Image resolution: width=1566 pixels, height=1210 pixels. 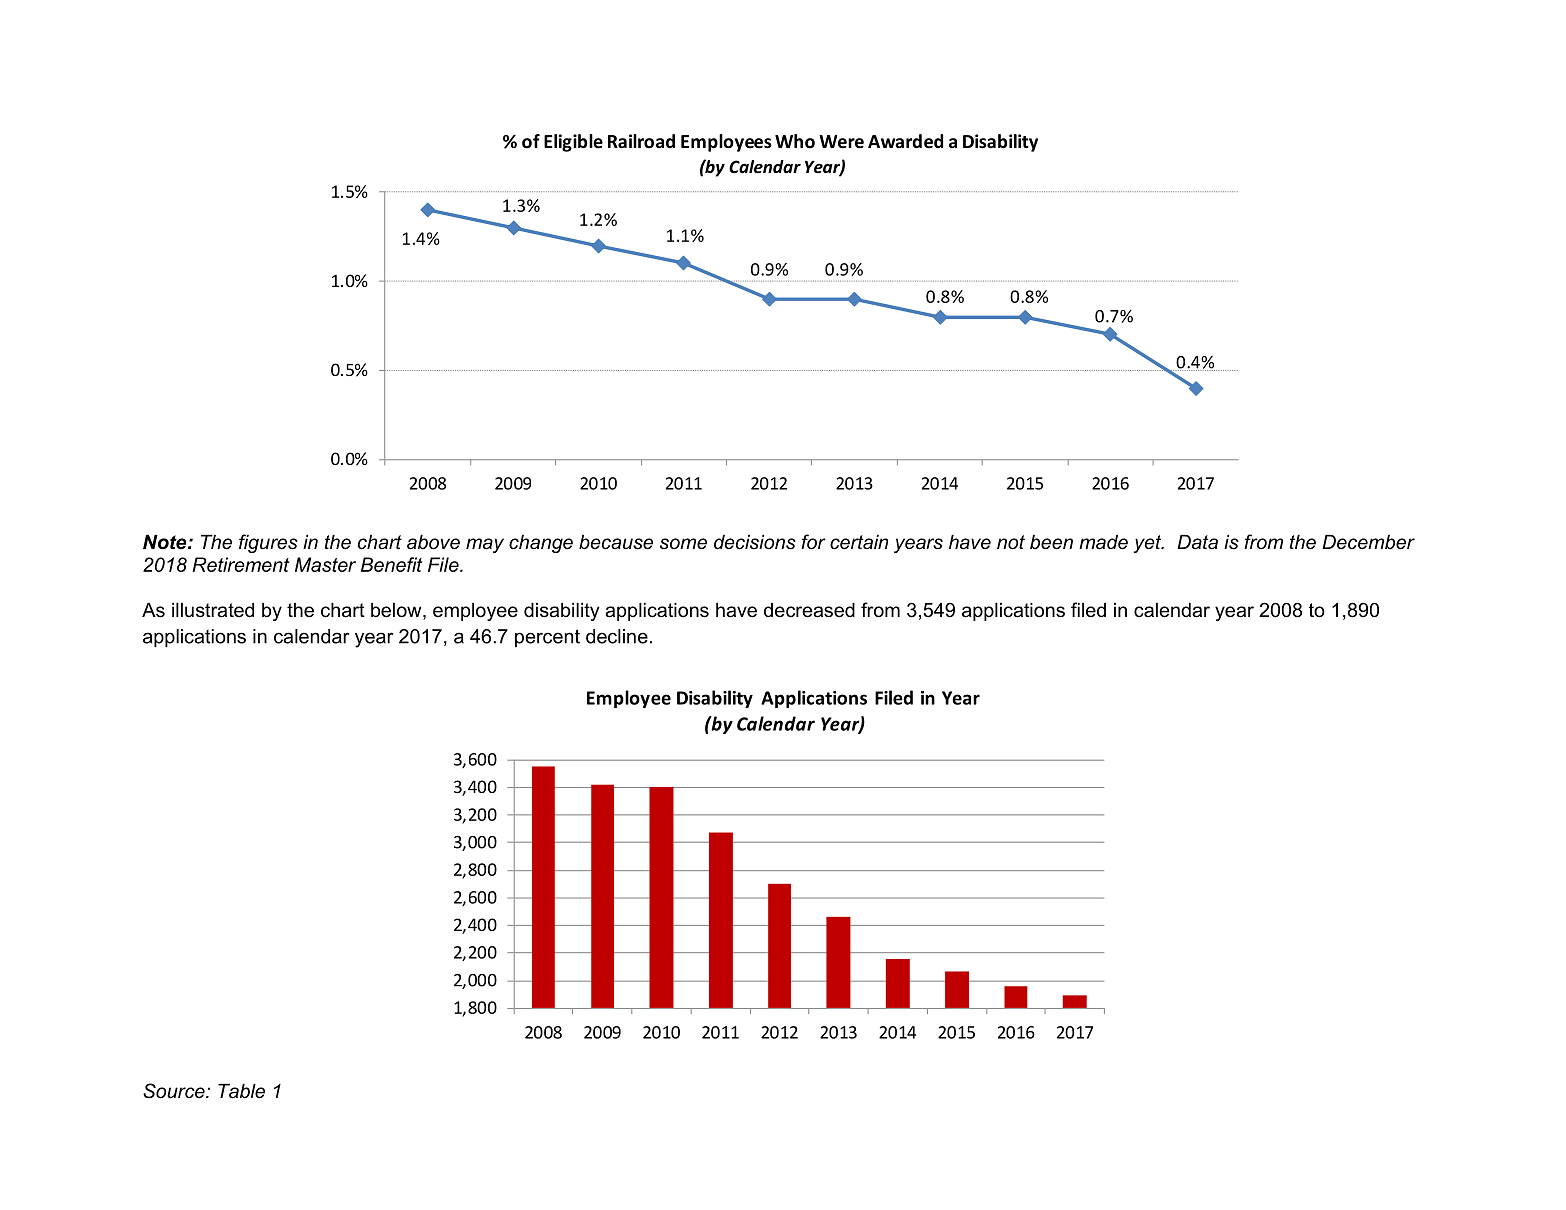 I want to click on decisions, so click(x=755, y=542).
